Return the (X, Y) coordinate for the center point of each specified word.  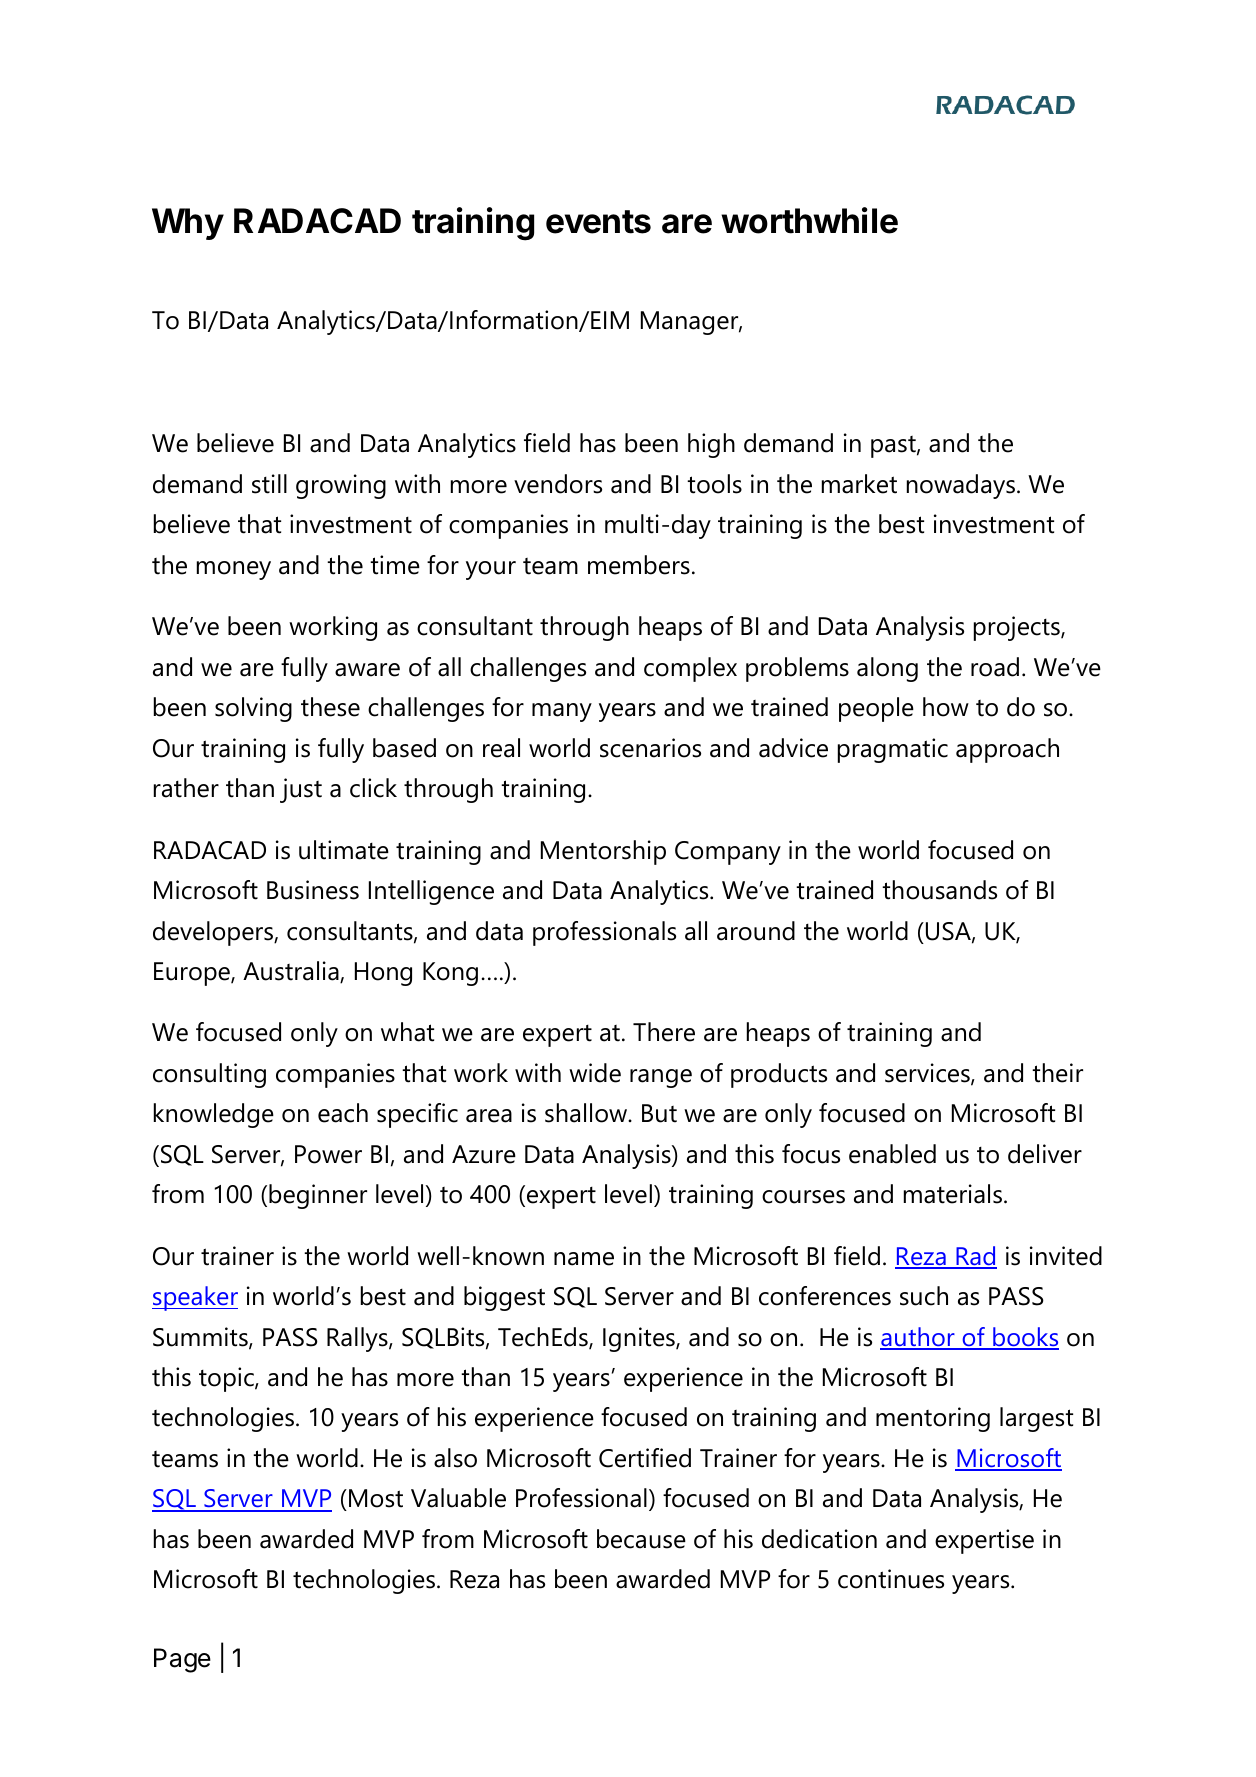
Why (188, 224)
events (598, 222)
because (641, 1539)
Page (182, 1660)
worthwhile (809, 220)
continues (891, 1579)
